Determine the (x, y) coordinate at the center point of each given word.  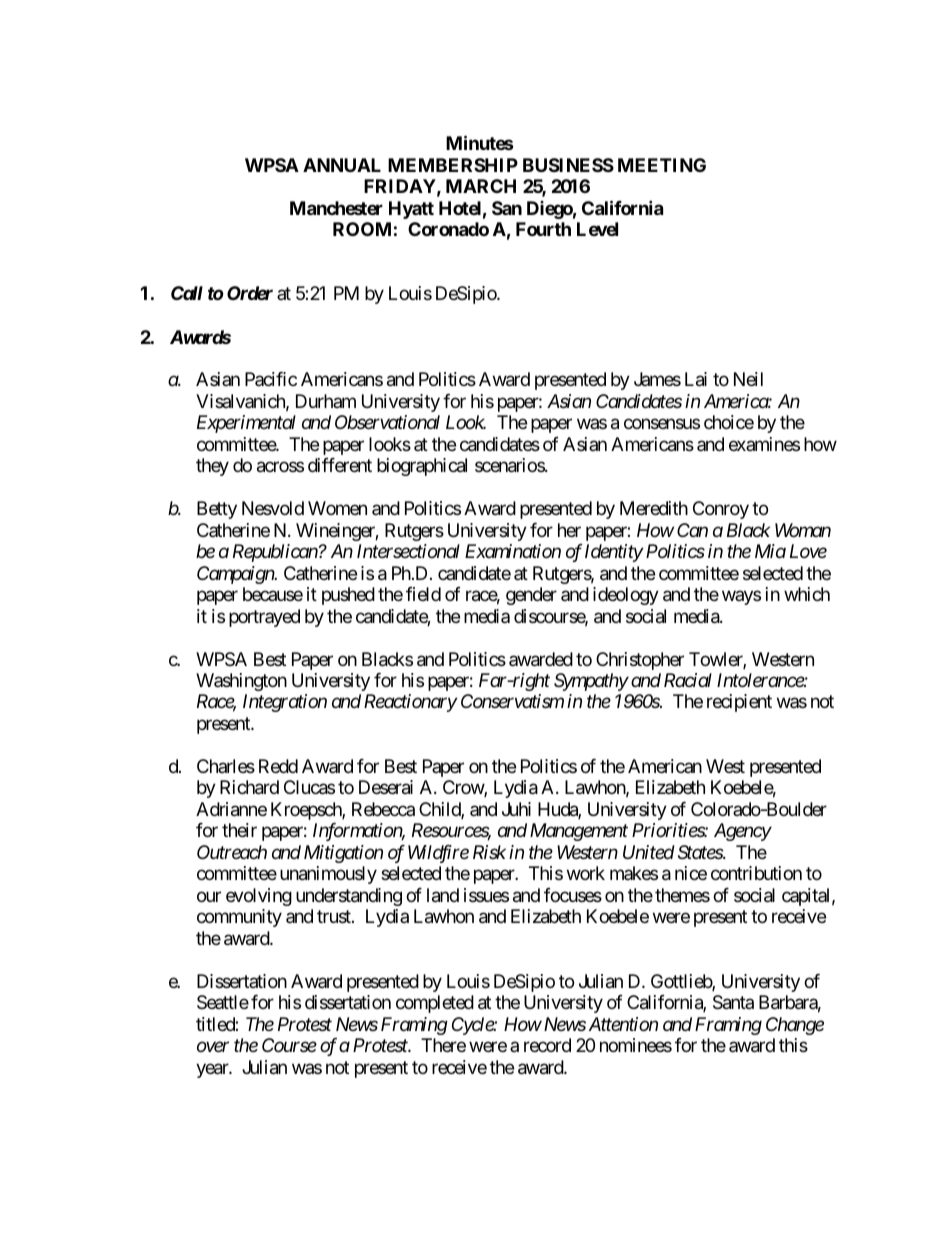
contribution (756, 873)
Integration (285, 703)
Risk (489, 852)
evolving (259, 897)
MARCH (481, 186)
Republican (276, 553)
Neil (748, 379)
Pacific (271, 379)
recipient (739, 703)
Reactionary (410, 703)
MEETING (662, 165)
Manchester (336, 208)
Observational (387, 422)
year (213, 1070)
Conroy (721, 510)
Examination (513, 551)
